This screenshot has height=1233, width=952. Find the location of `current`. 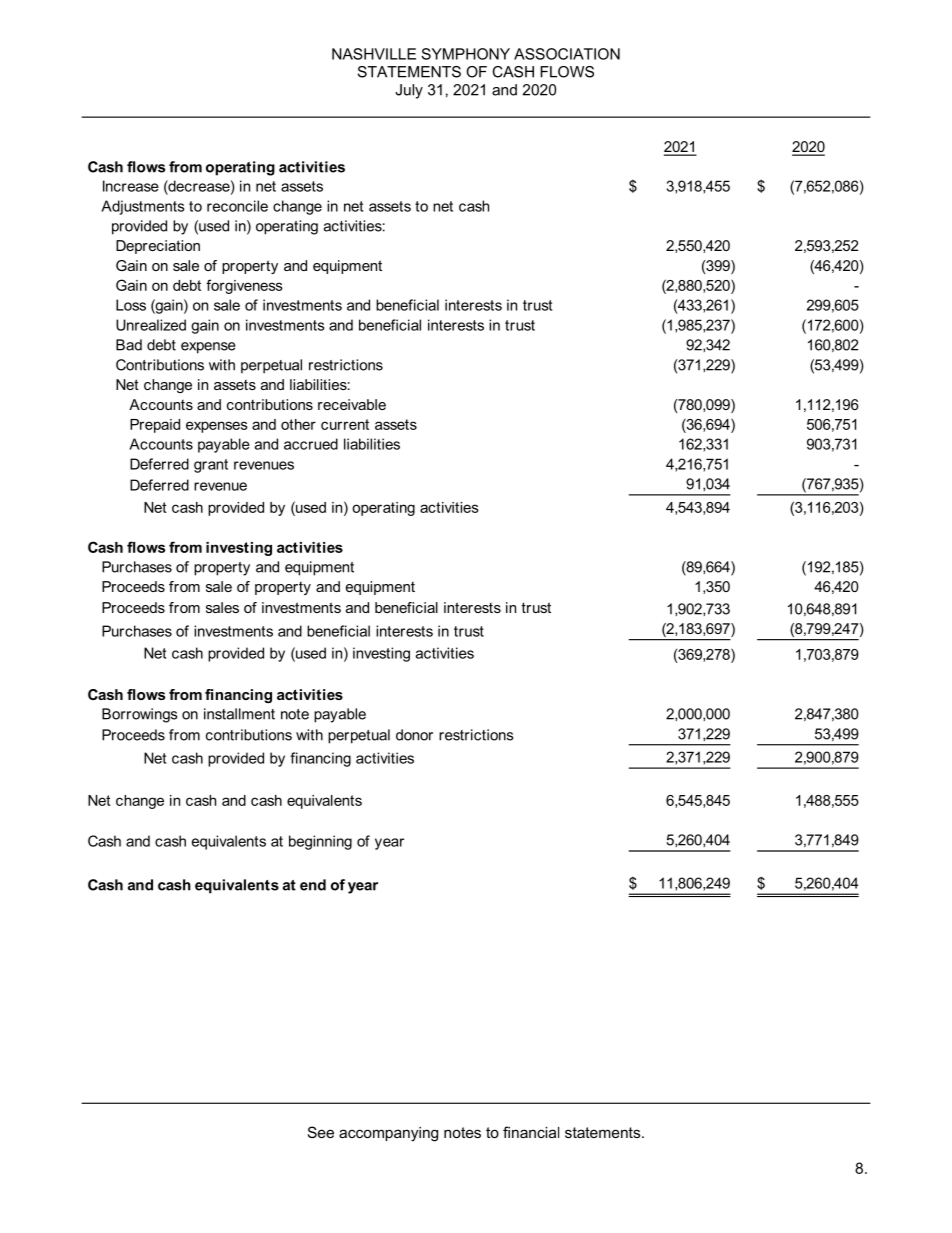

current is located at coordinates (345, 424).
